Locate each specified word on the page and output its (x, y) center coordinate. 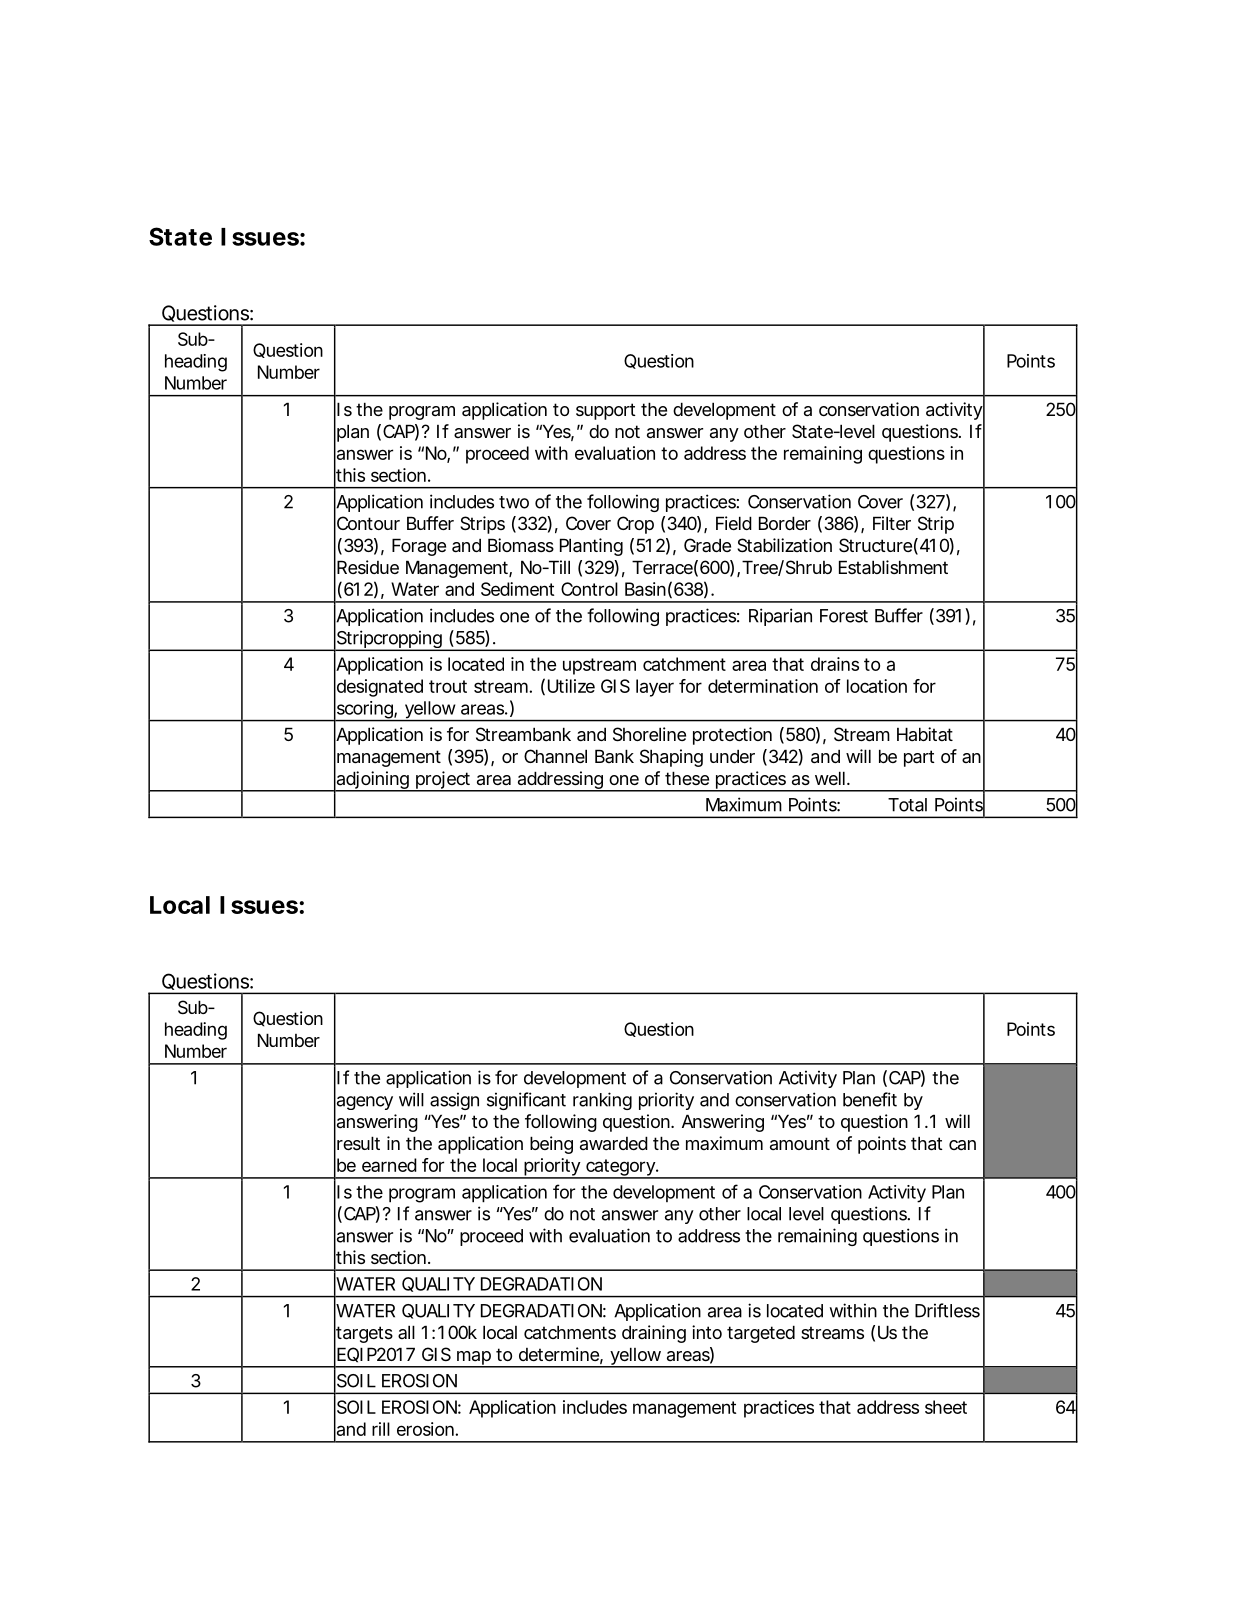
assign (454, 1101)
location (877, 686)
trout (448, 686)
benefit (870, 1099)
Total (907, 805)
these (687, 778)
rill (381, 1429)
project (442, 781)
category (620, 1169)
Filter (892, 523)
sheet (946, 1407)
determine (559, 1354)
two (514, 502)
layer (655, 688)
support (606, 411)
